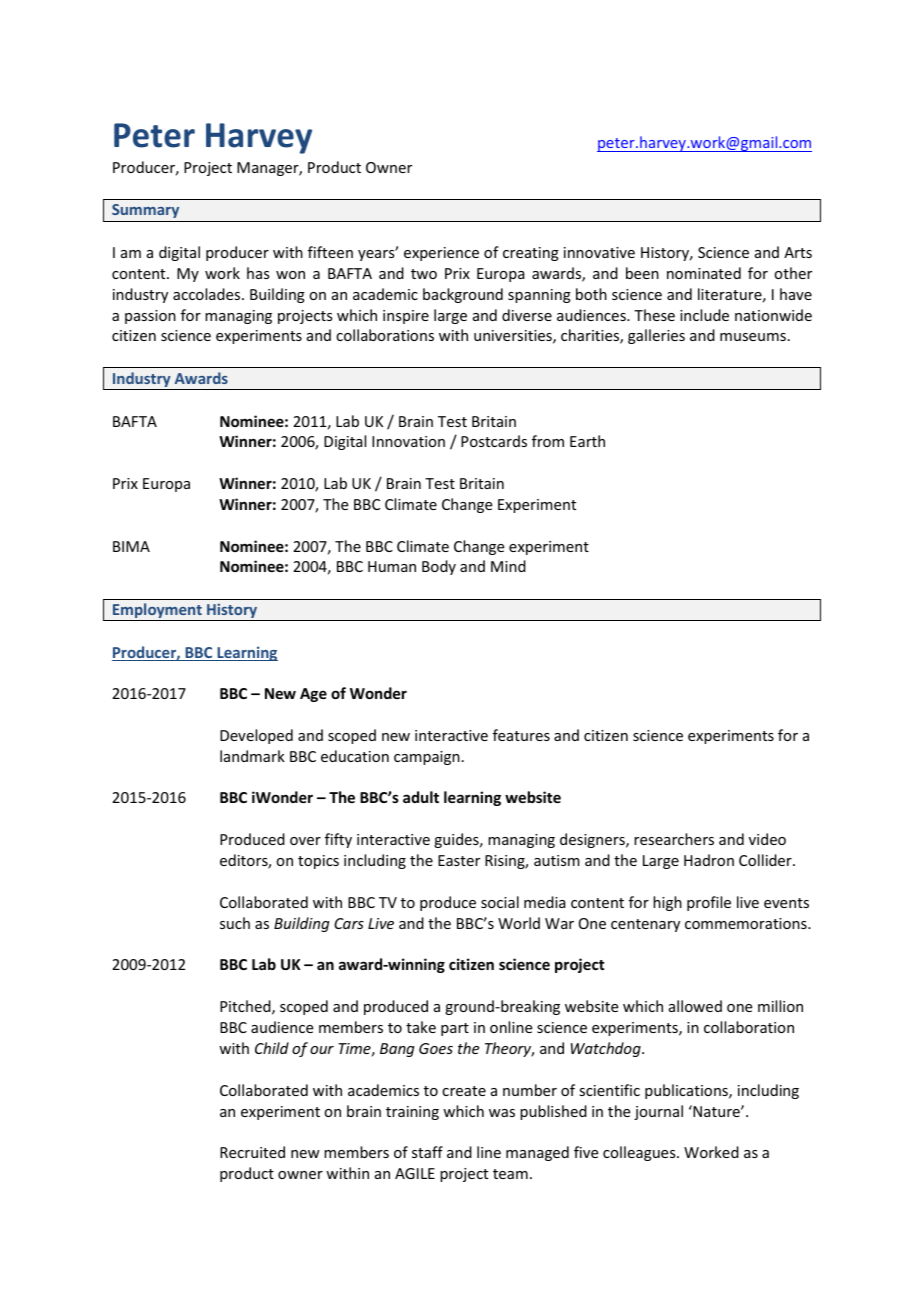 The height and width of the screenshot is (1308, 924). What do you see at coordinates (500, 902) in the screenshot?
I see `social` at bounding box center [500, 902].
